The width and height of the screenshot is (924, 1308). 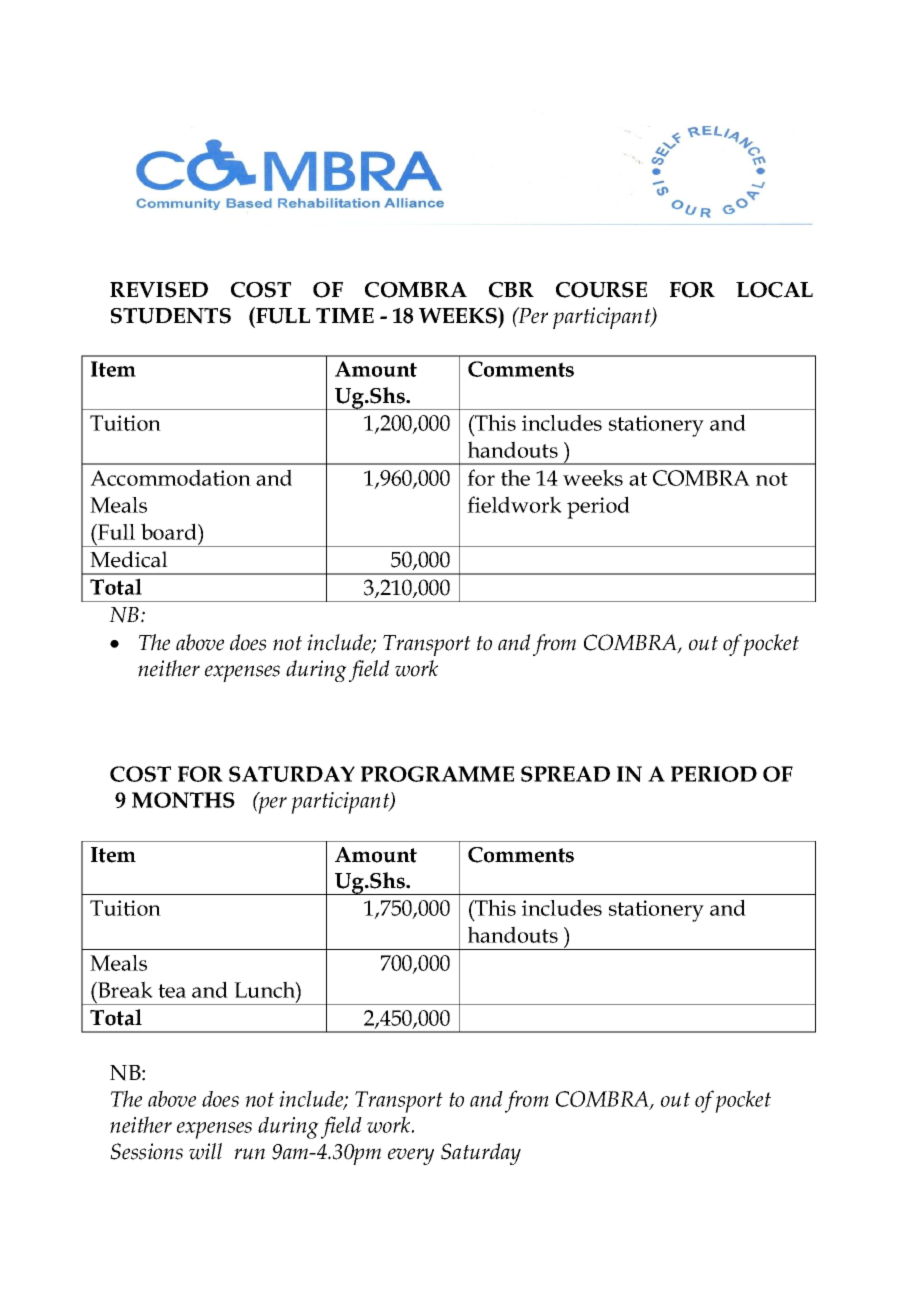 What do you see at coordinates (565, 774) in the screenshot?
I see `SPREAD` at bounding box center [565, 774].
